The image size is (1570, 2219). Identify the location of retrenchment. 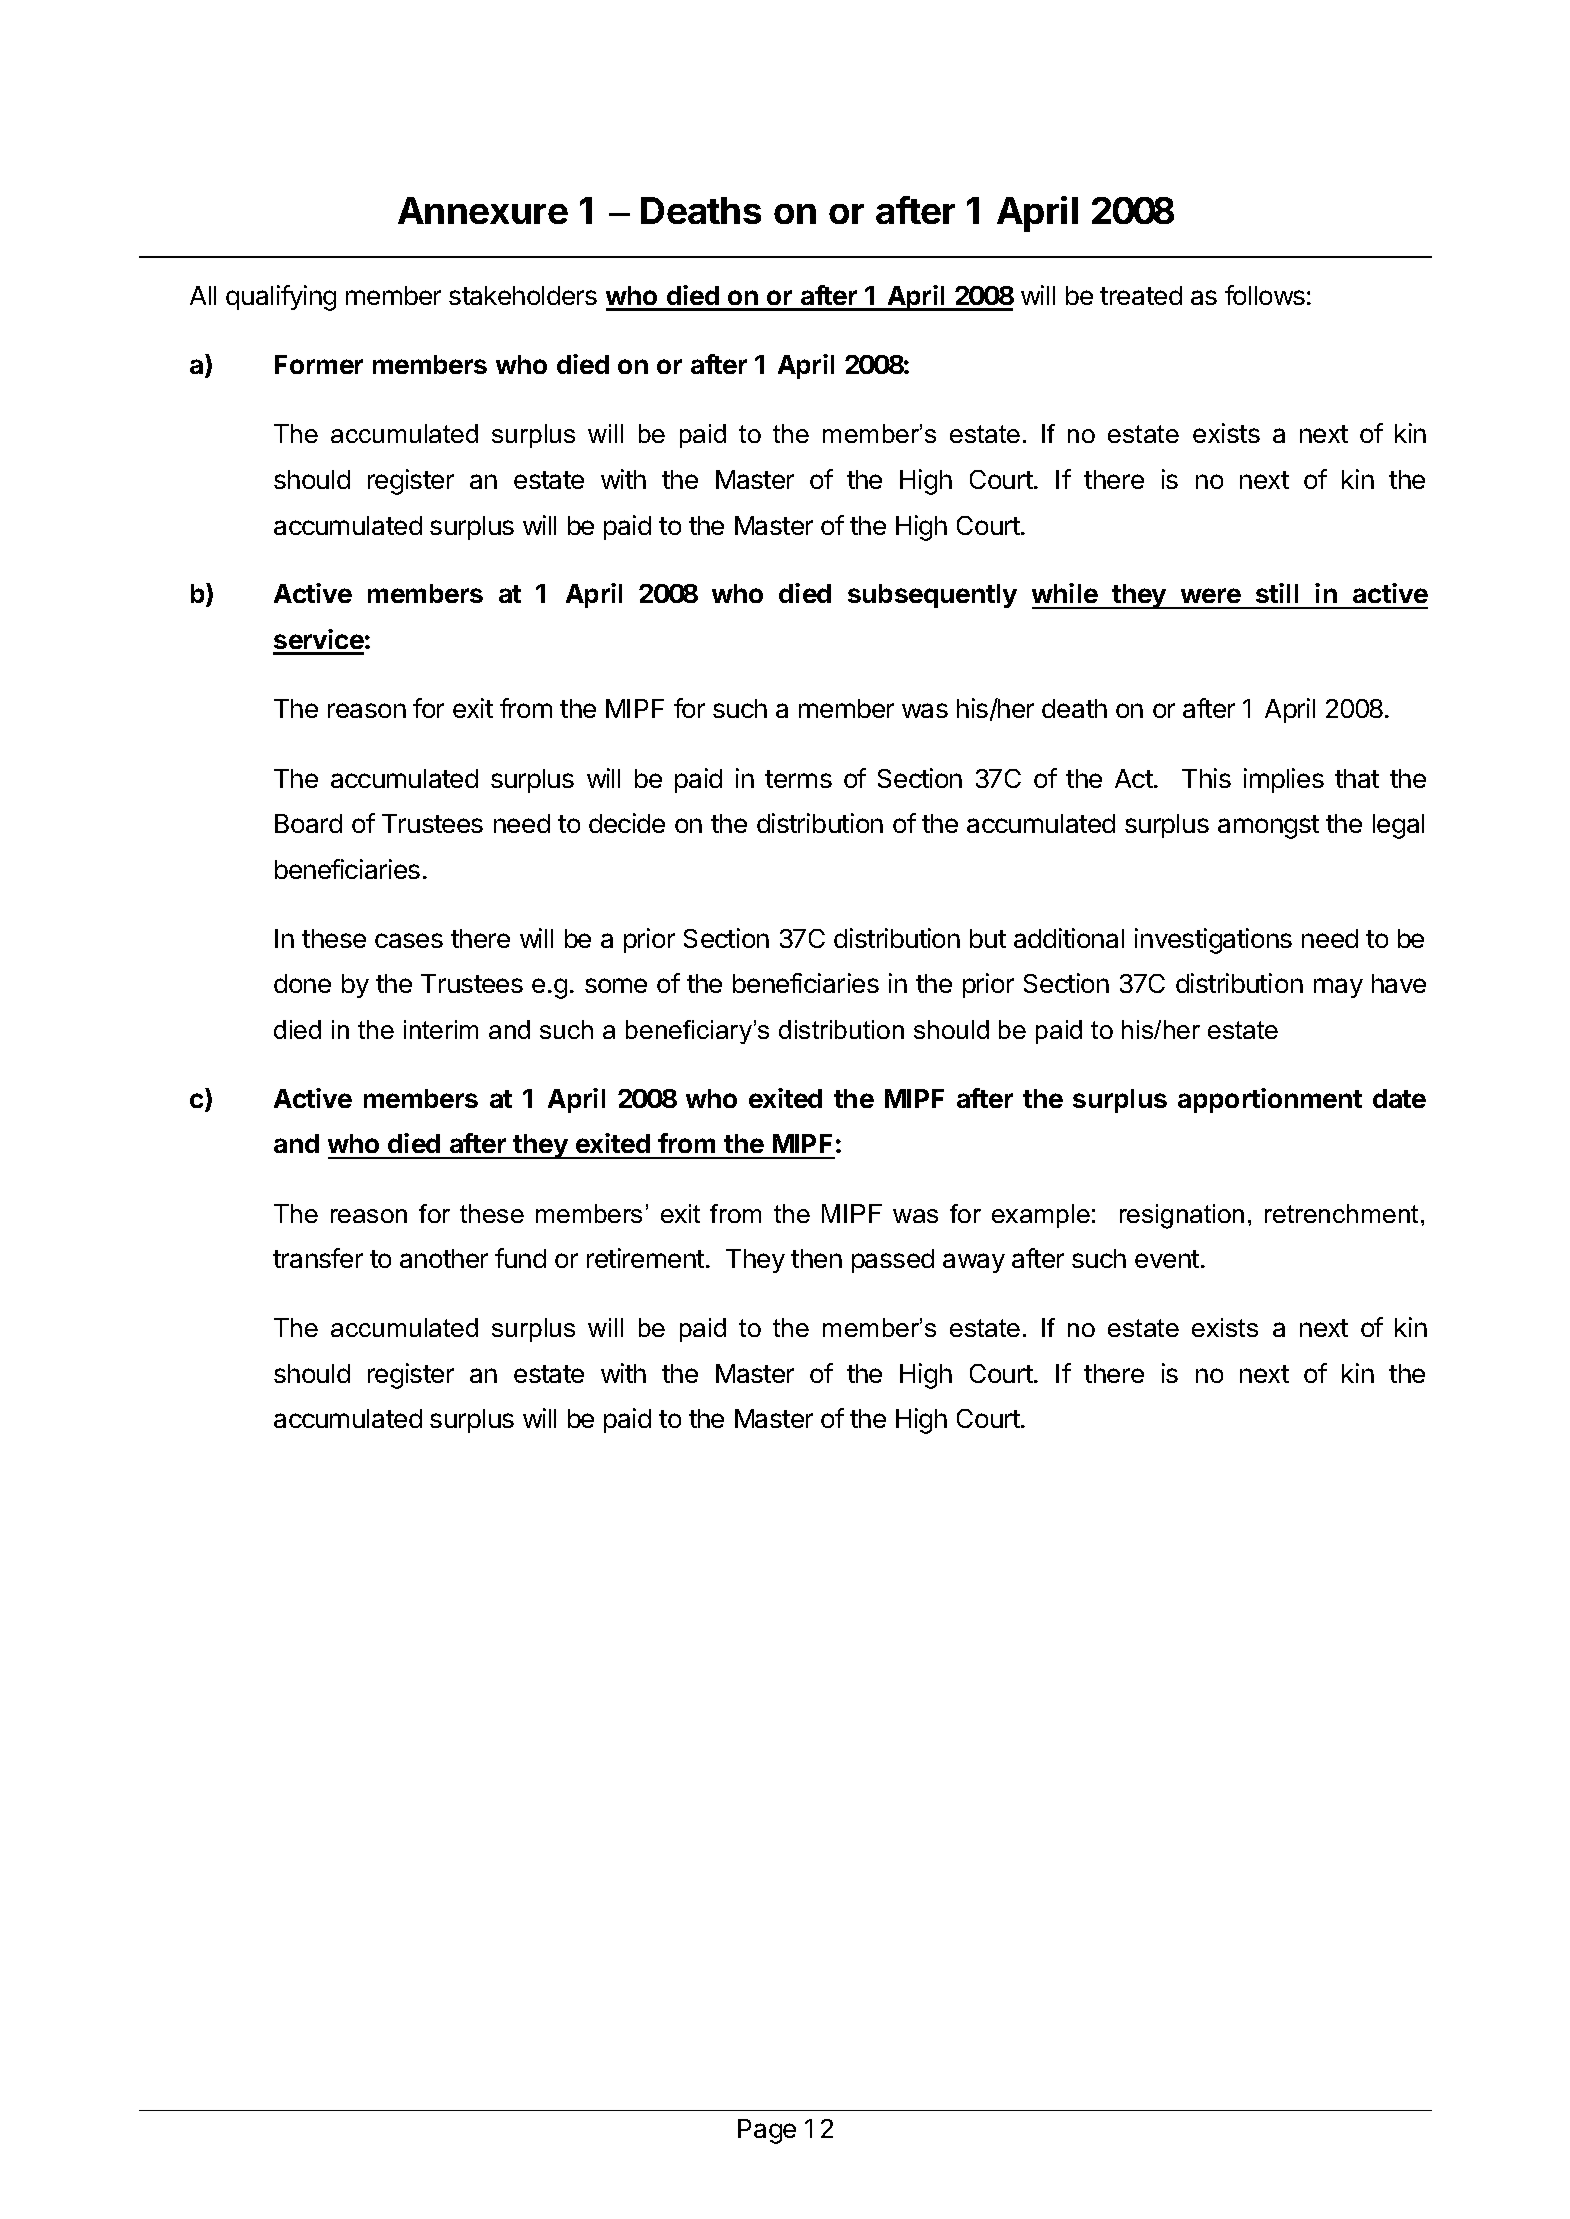
(1341, 1213).
